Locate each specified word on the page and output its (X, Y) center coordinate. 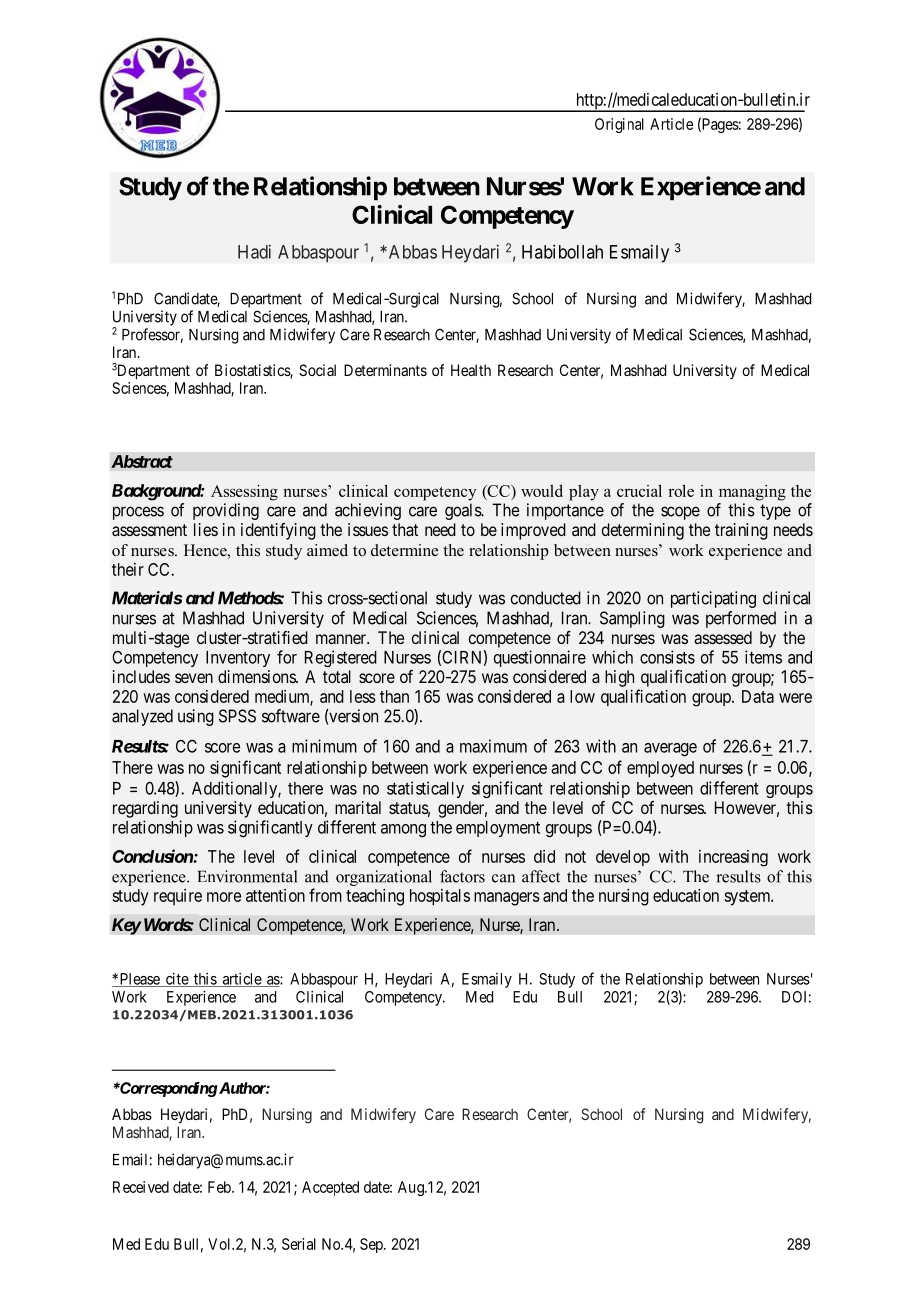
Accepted (330, 1188)
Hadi (254, 252)
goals (464, 511)
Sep (372, 1245)
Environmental (247, 876)
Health (471, 370)
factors (462, 876)
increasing (733, 858)
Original (619, 125)
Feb (220, 1187)
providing (226, 511)
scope (680, 513)
